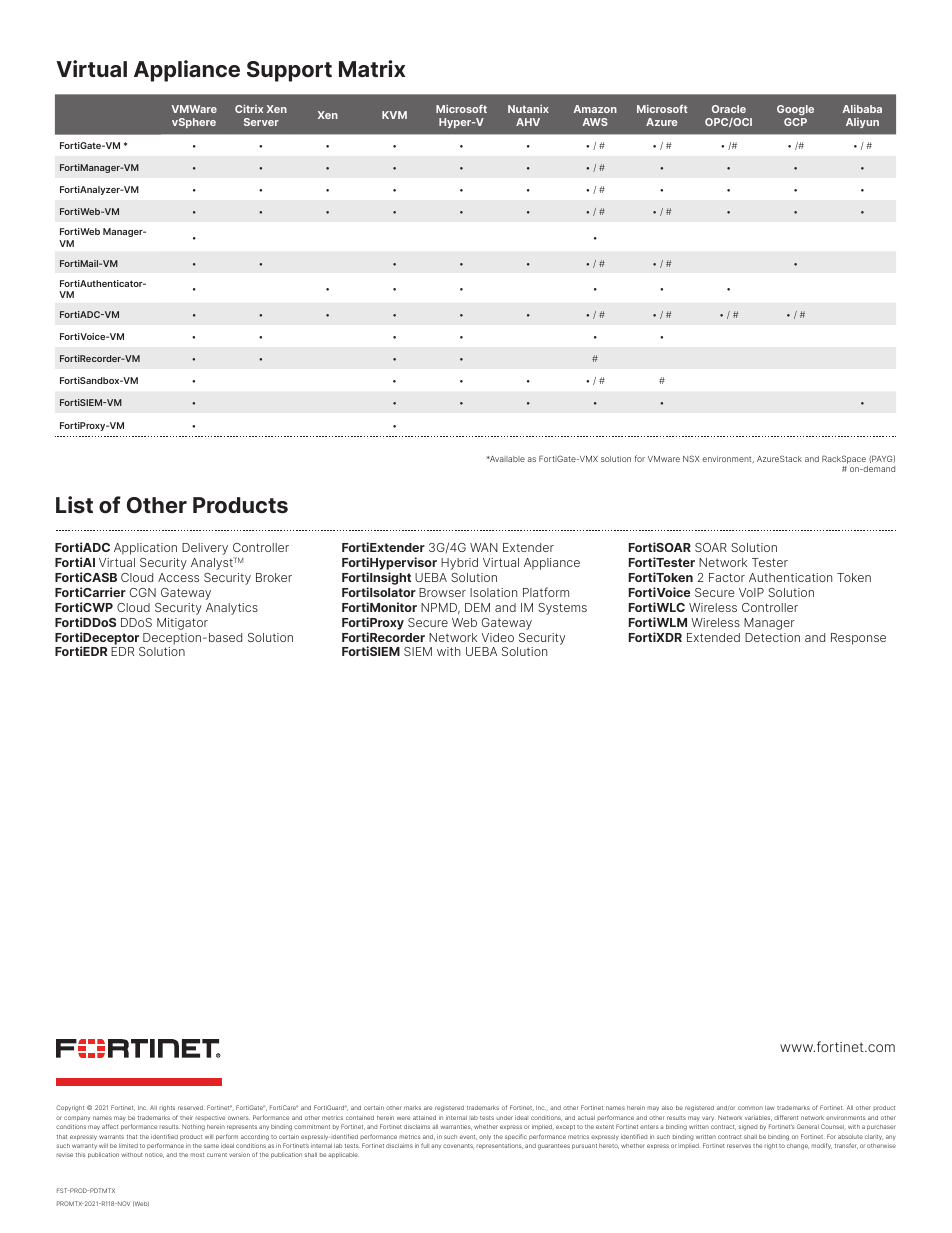 The width and height of the screenshot is (952, 1233). Describe the element at coordinates (186, 1117) in the screenshot. I see `their` at that location.
